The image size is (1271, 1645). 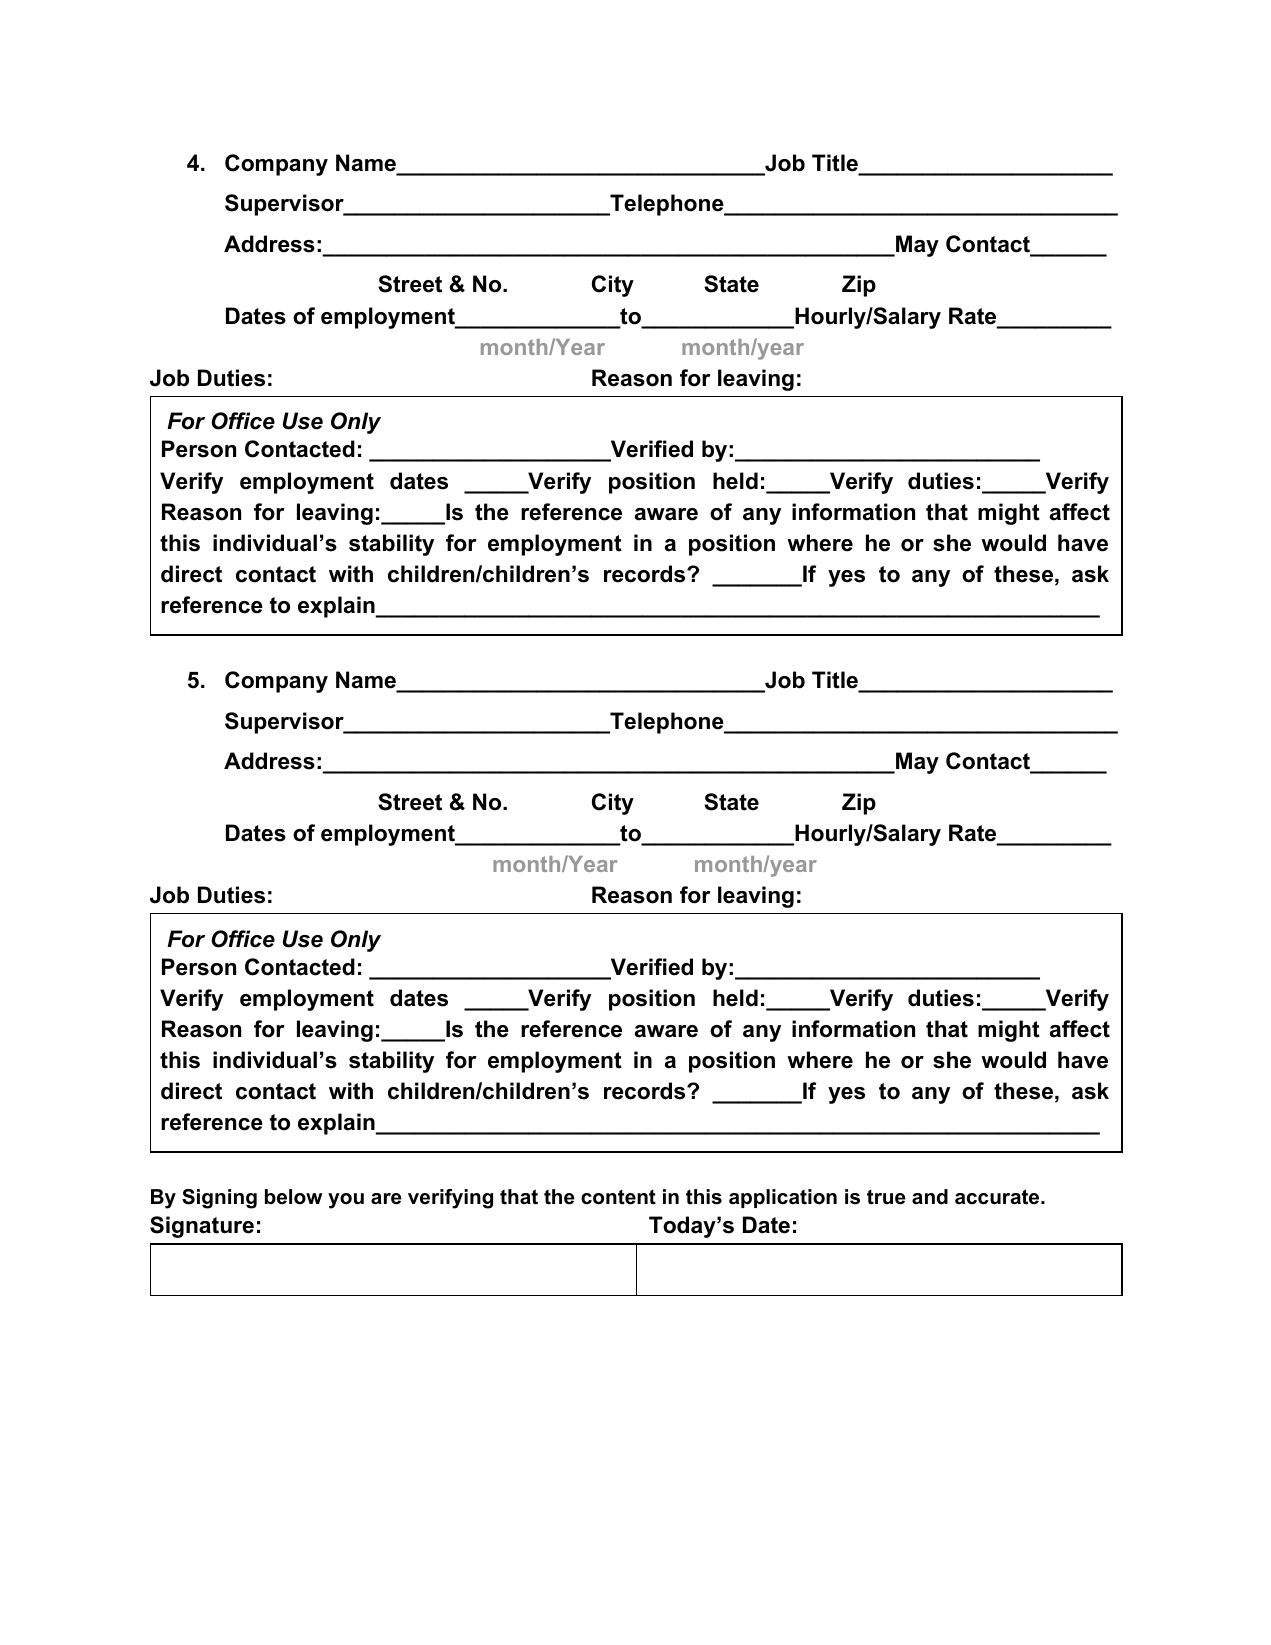 I want to click on below, so click(x=294, y=1197).
